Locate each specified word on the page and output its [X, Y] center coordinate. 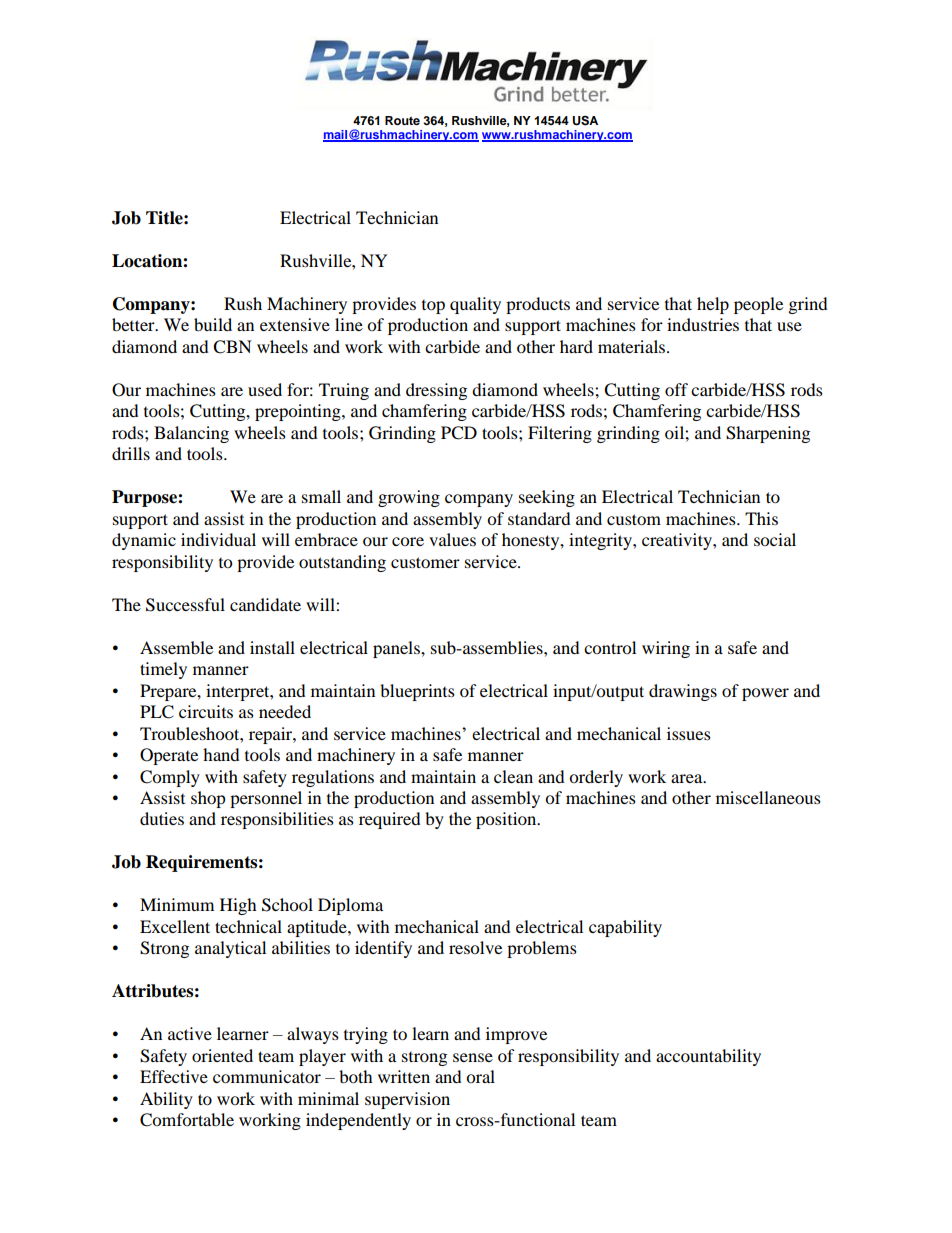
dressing [436, 391]
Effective [174, 1076]
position [507, 820]
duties [162, 818]
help [713, 305]
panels [397, 649]
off [676, 389]
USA [585, 120]
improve [516, 1035]
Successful [185, 605]
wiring [666, 649]
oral [480, 1076]
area [688, 778]
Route [402, 120]
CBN [232, 347]
